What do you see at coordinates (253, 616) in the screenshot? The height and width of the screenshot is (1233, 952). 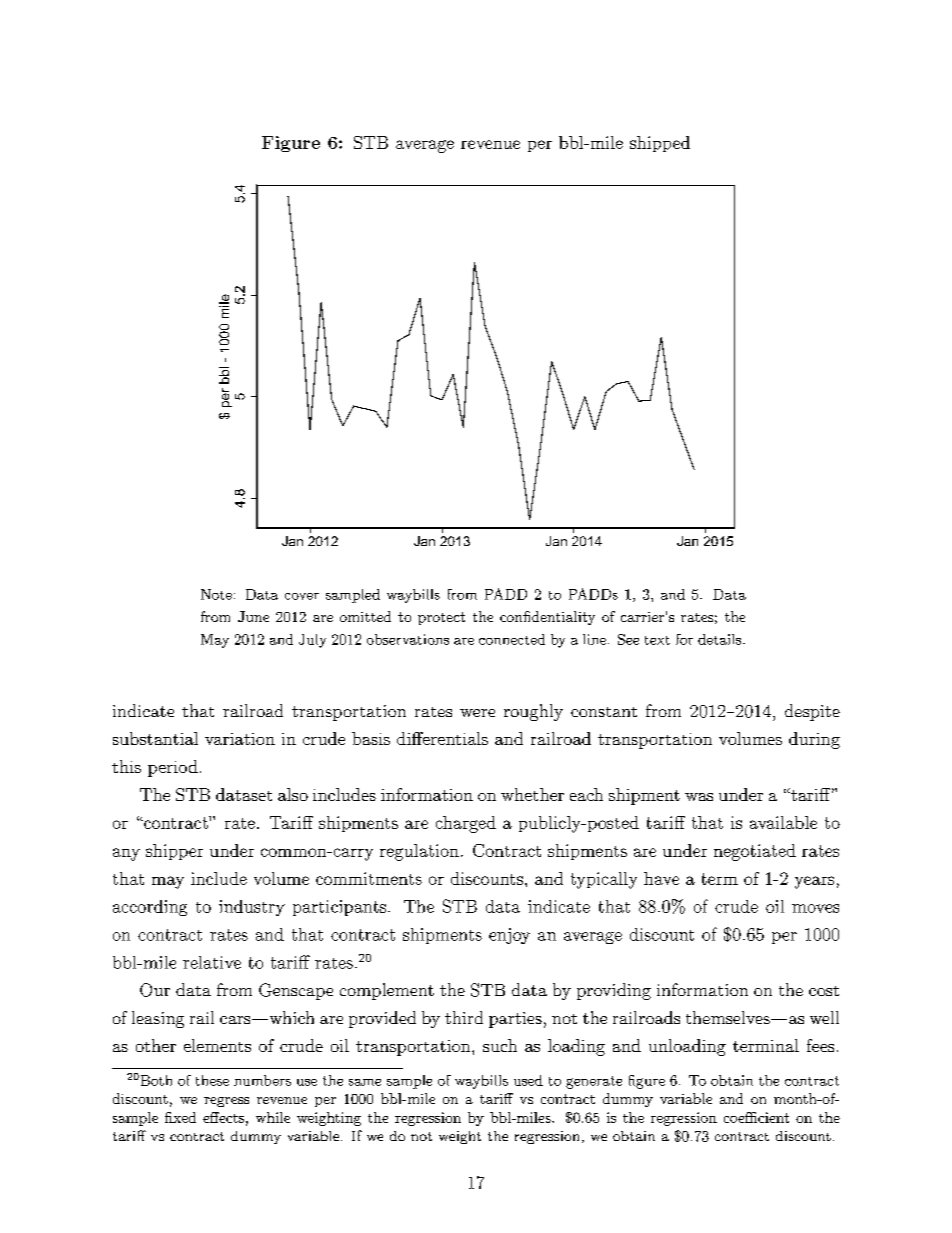 I see `June` at bounding box center [253, 616].
